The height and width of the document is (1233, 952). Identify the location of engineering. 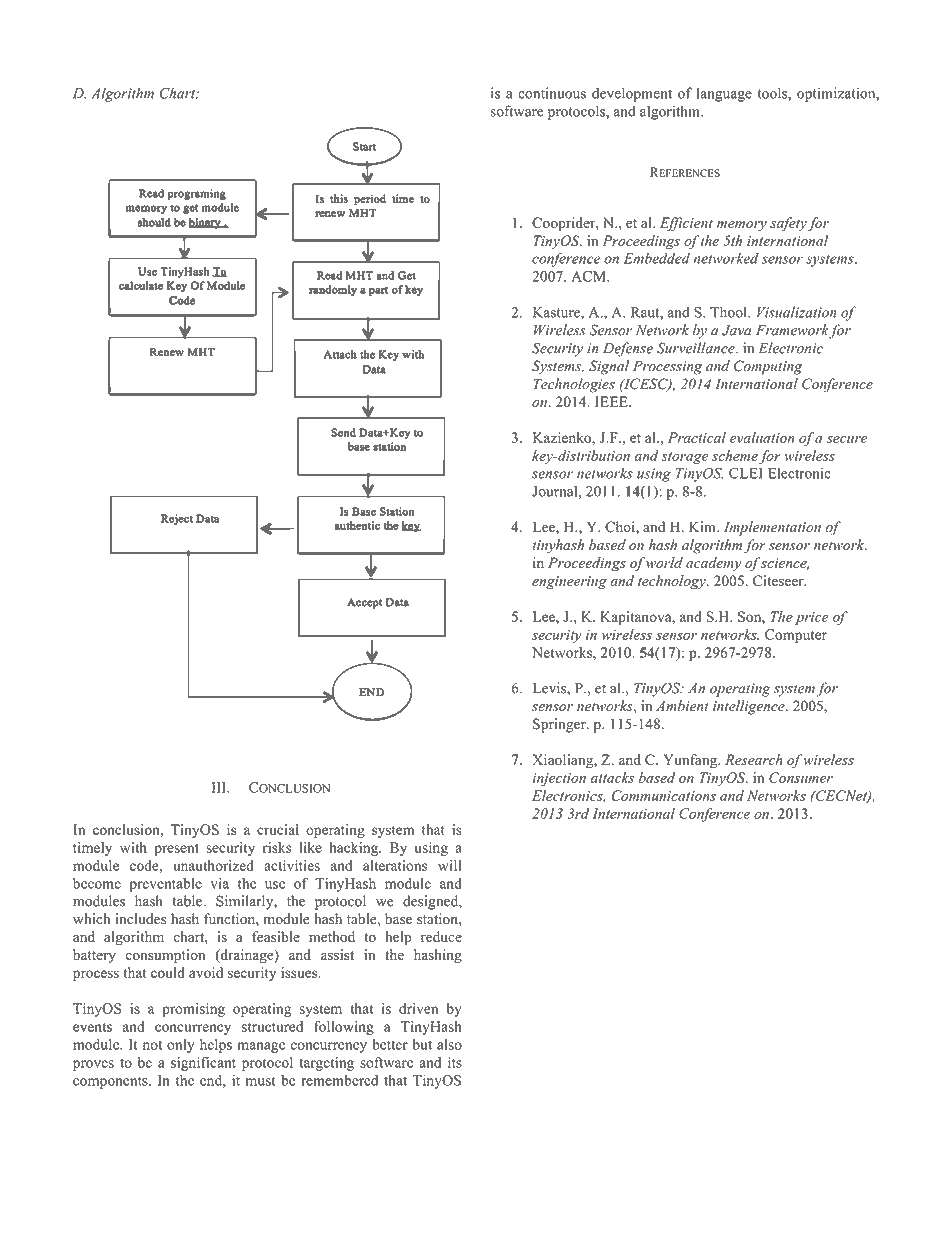
(569, 583).
